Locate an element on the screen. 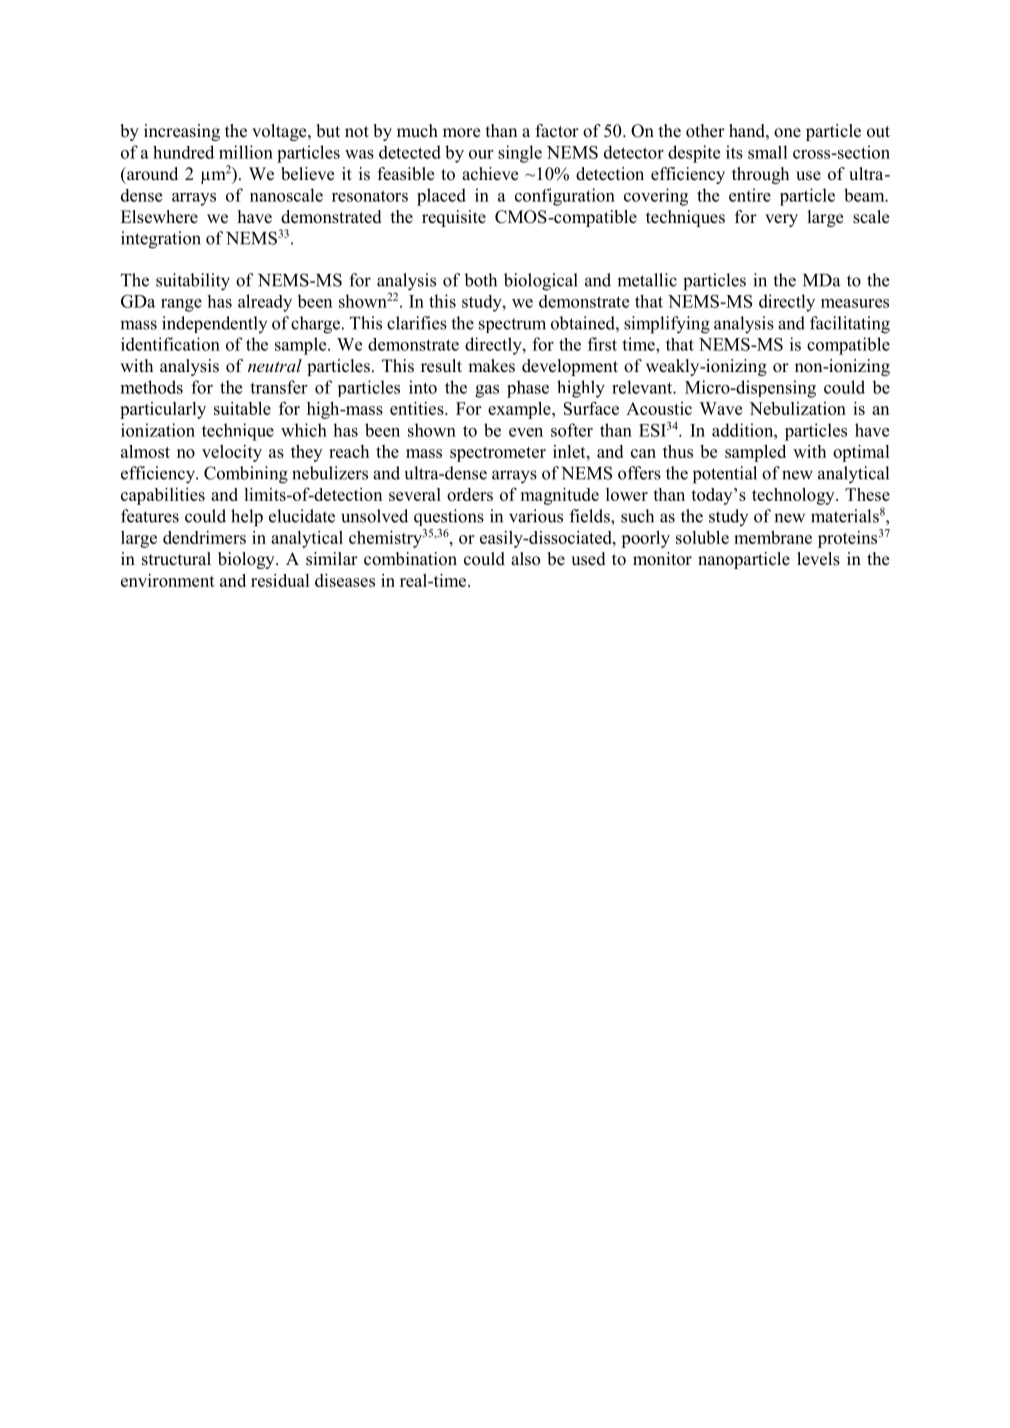 The image size is (1010, 1428). suitable is located at coordinates (242, 408).
